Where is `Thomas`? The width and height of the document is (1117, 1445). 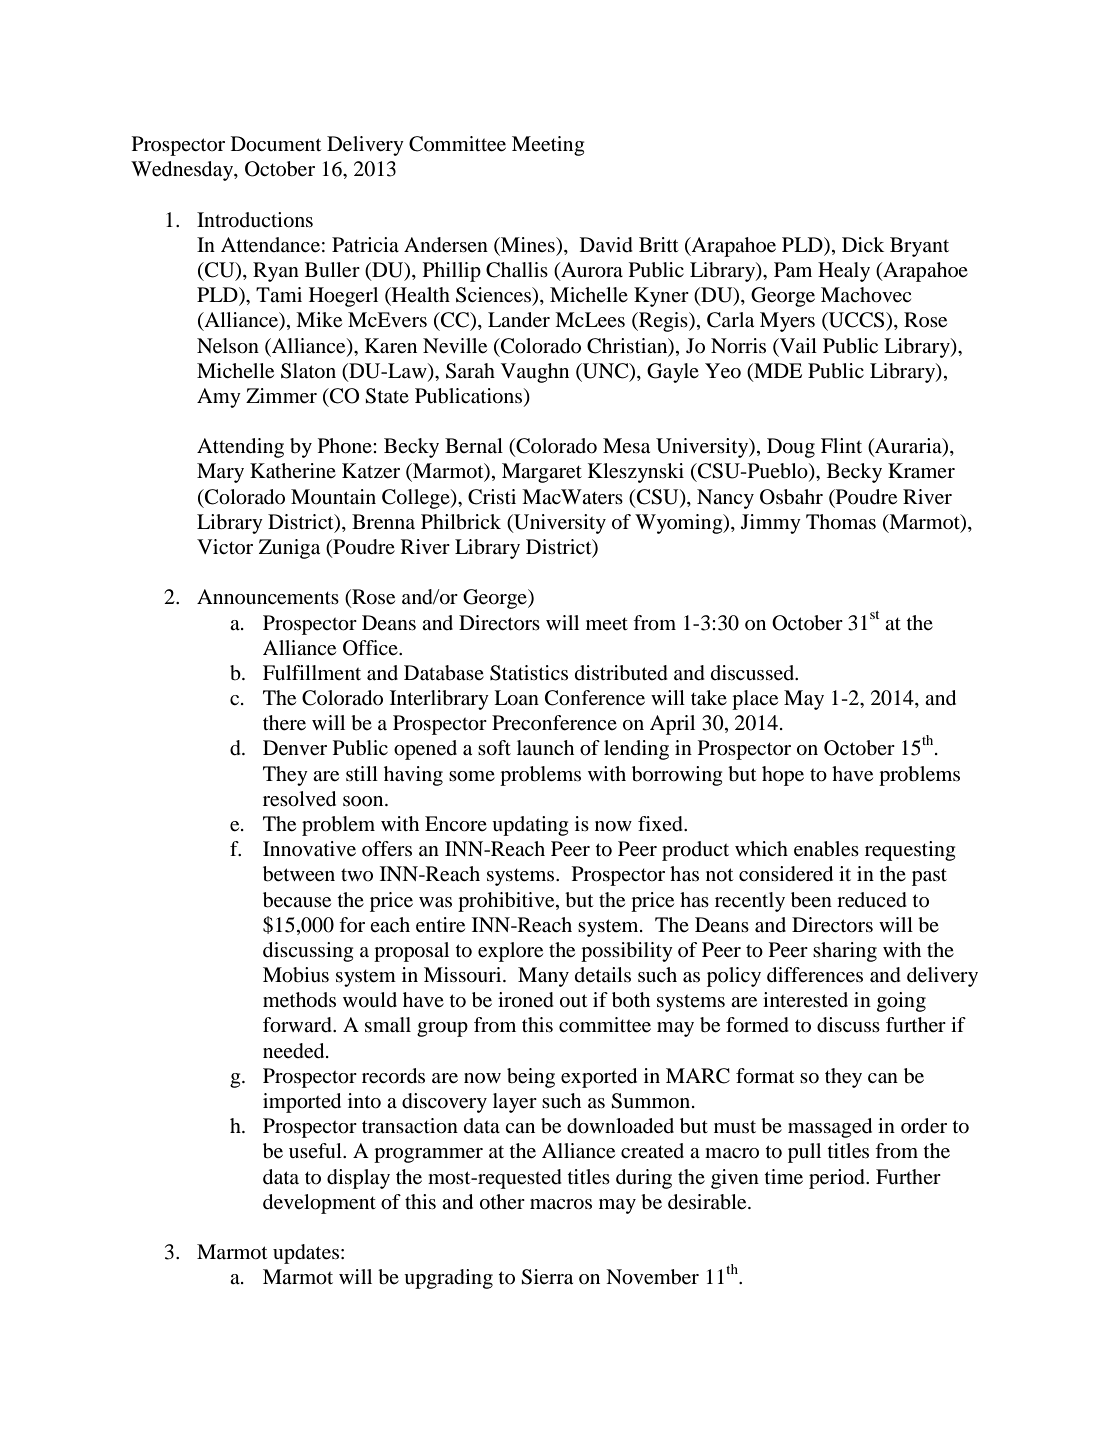 Thomas is located at coordinates (841, 522).
